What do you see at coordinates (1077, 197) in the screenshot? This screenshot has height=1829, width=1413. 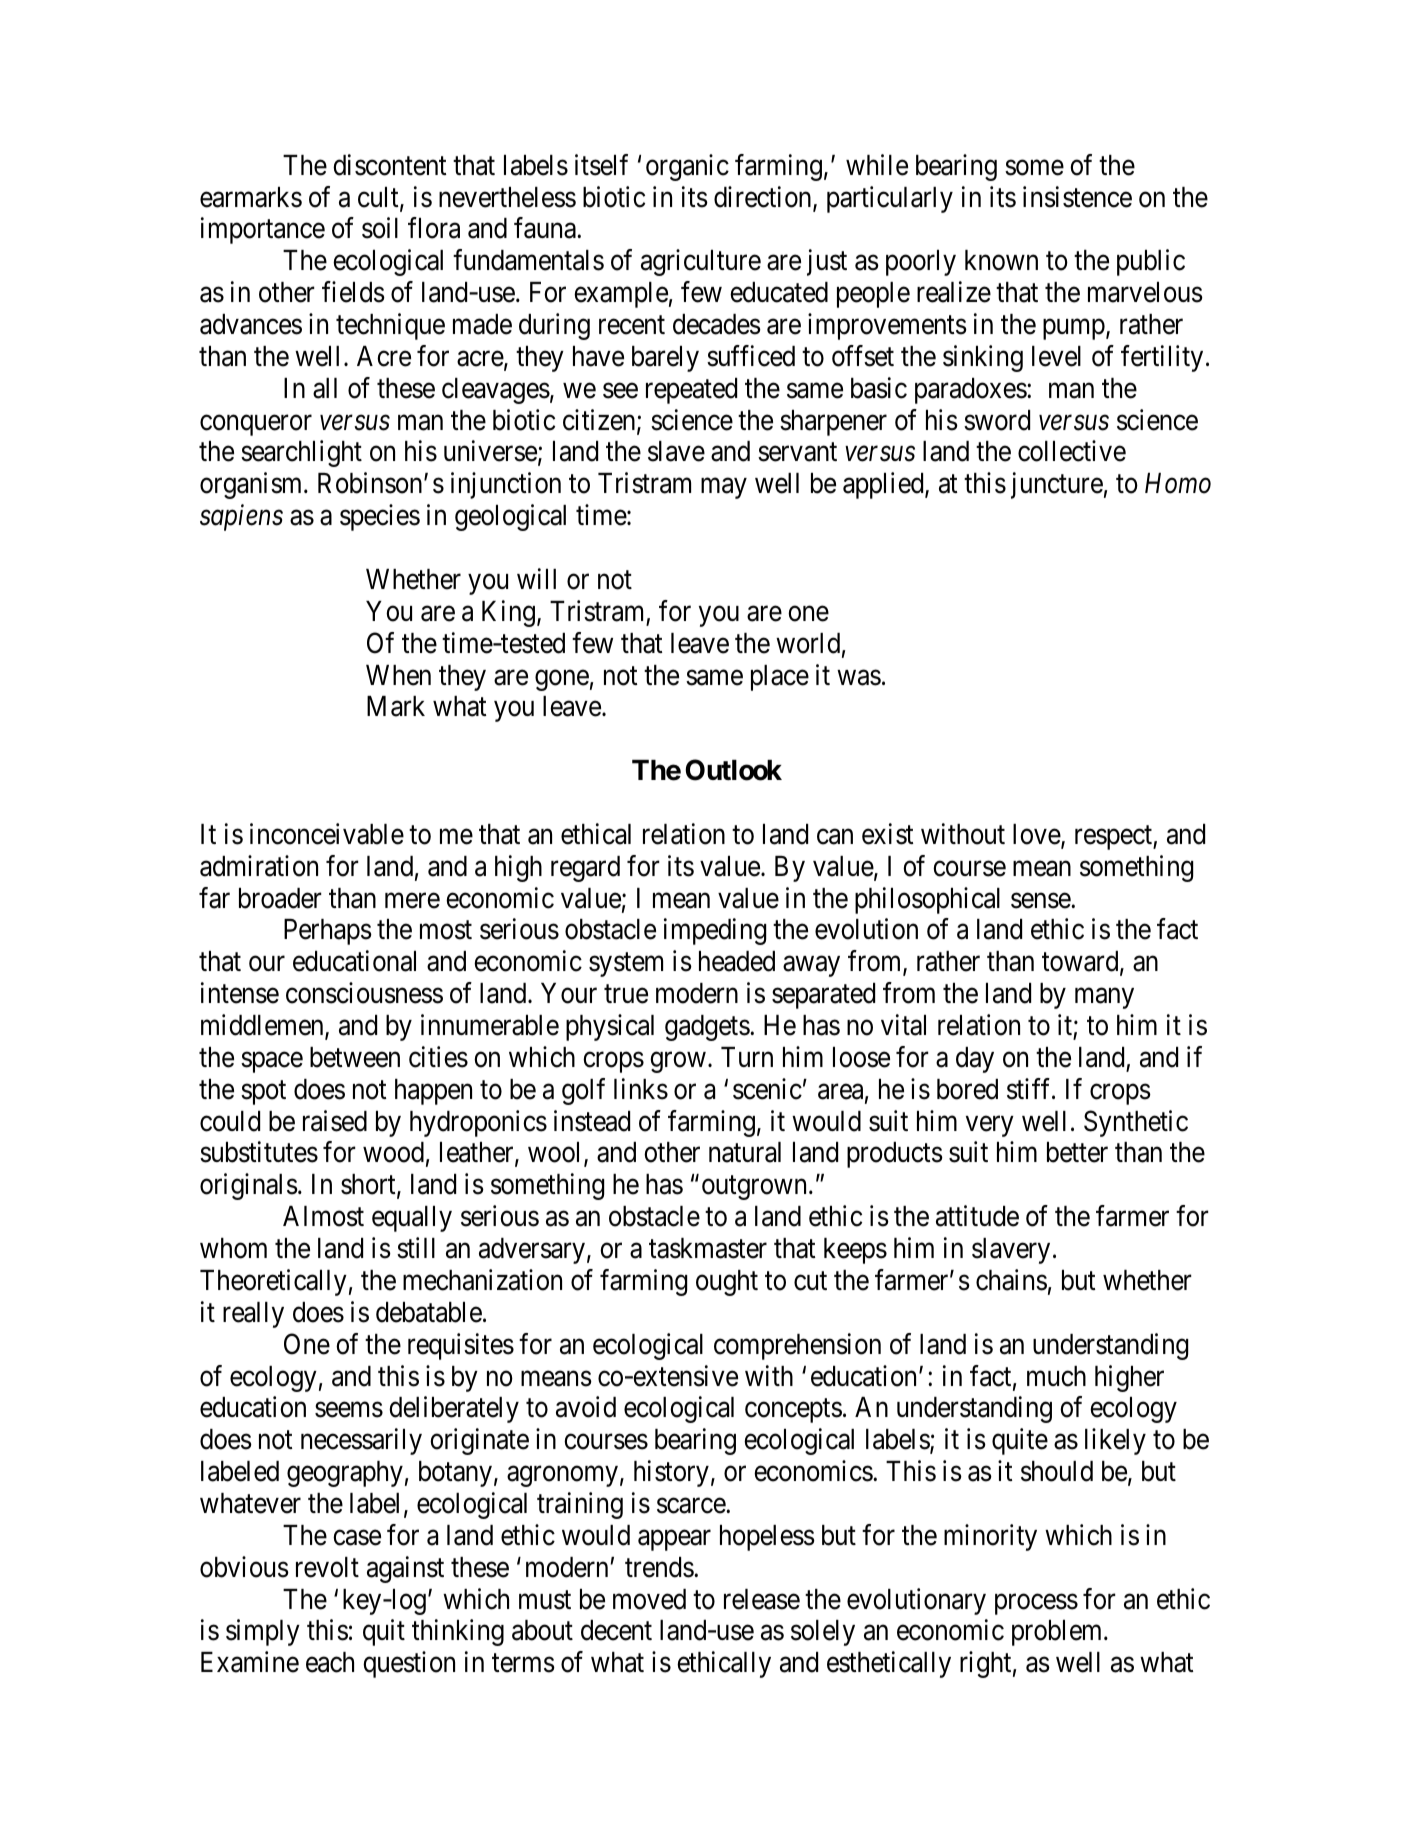 I see `insistence` at bounding box center [1077, 197].
